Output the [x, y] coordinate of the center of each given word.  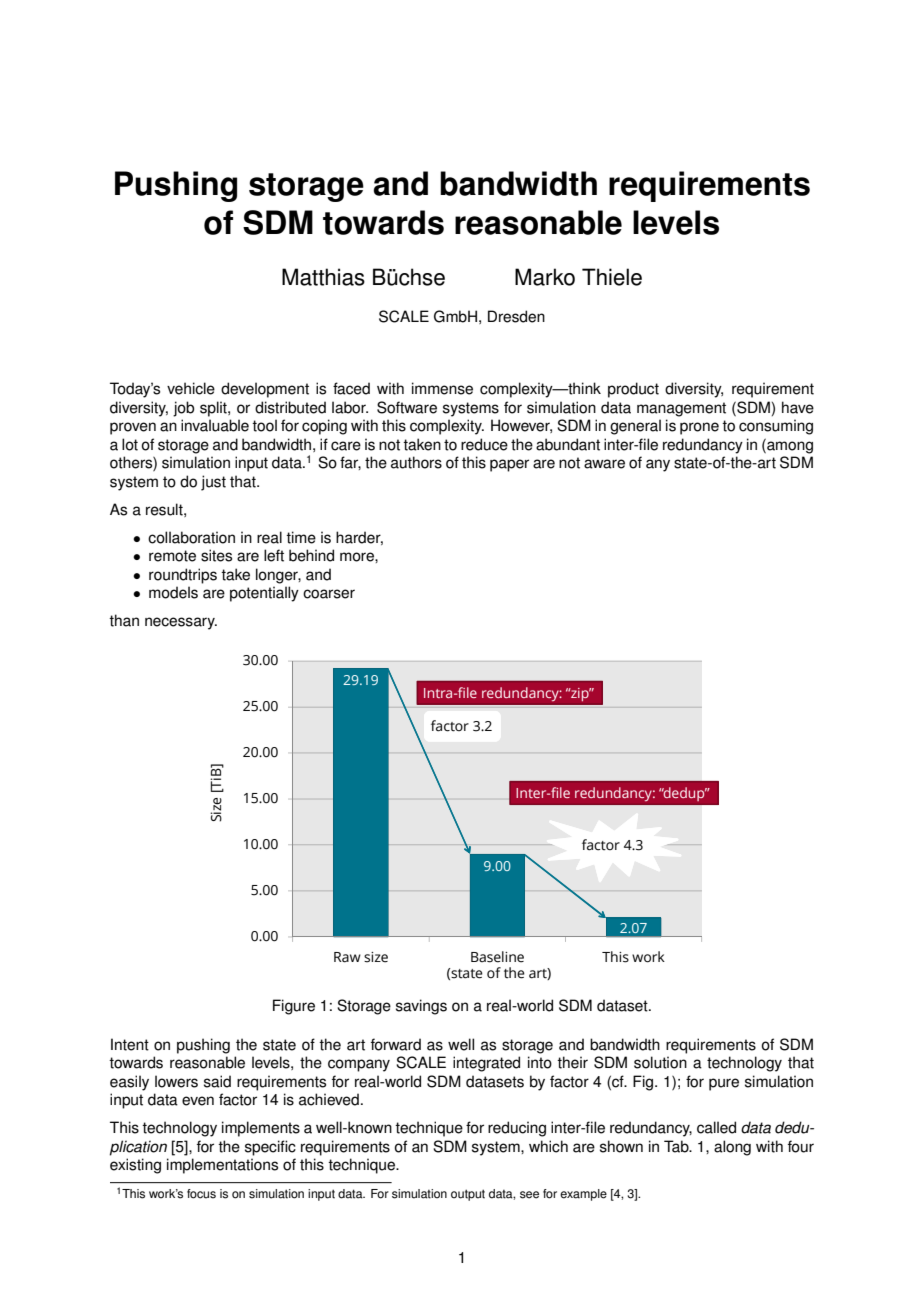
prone [699, 428]
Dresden [516, 316]
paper [509, 465]
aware [604, 464]
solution [660, 1062]
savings [421, 1007]
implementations [222, 1166]
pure [724, 1084]
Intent [130, 1044]
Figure [294, 1007]
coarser [329, 594]
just [213, 483]
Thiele [612, 277]
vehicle [191, 388]
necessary [181, 623]
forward [396, 1044]
